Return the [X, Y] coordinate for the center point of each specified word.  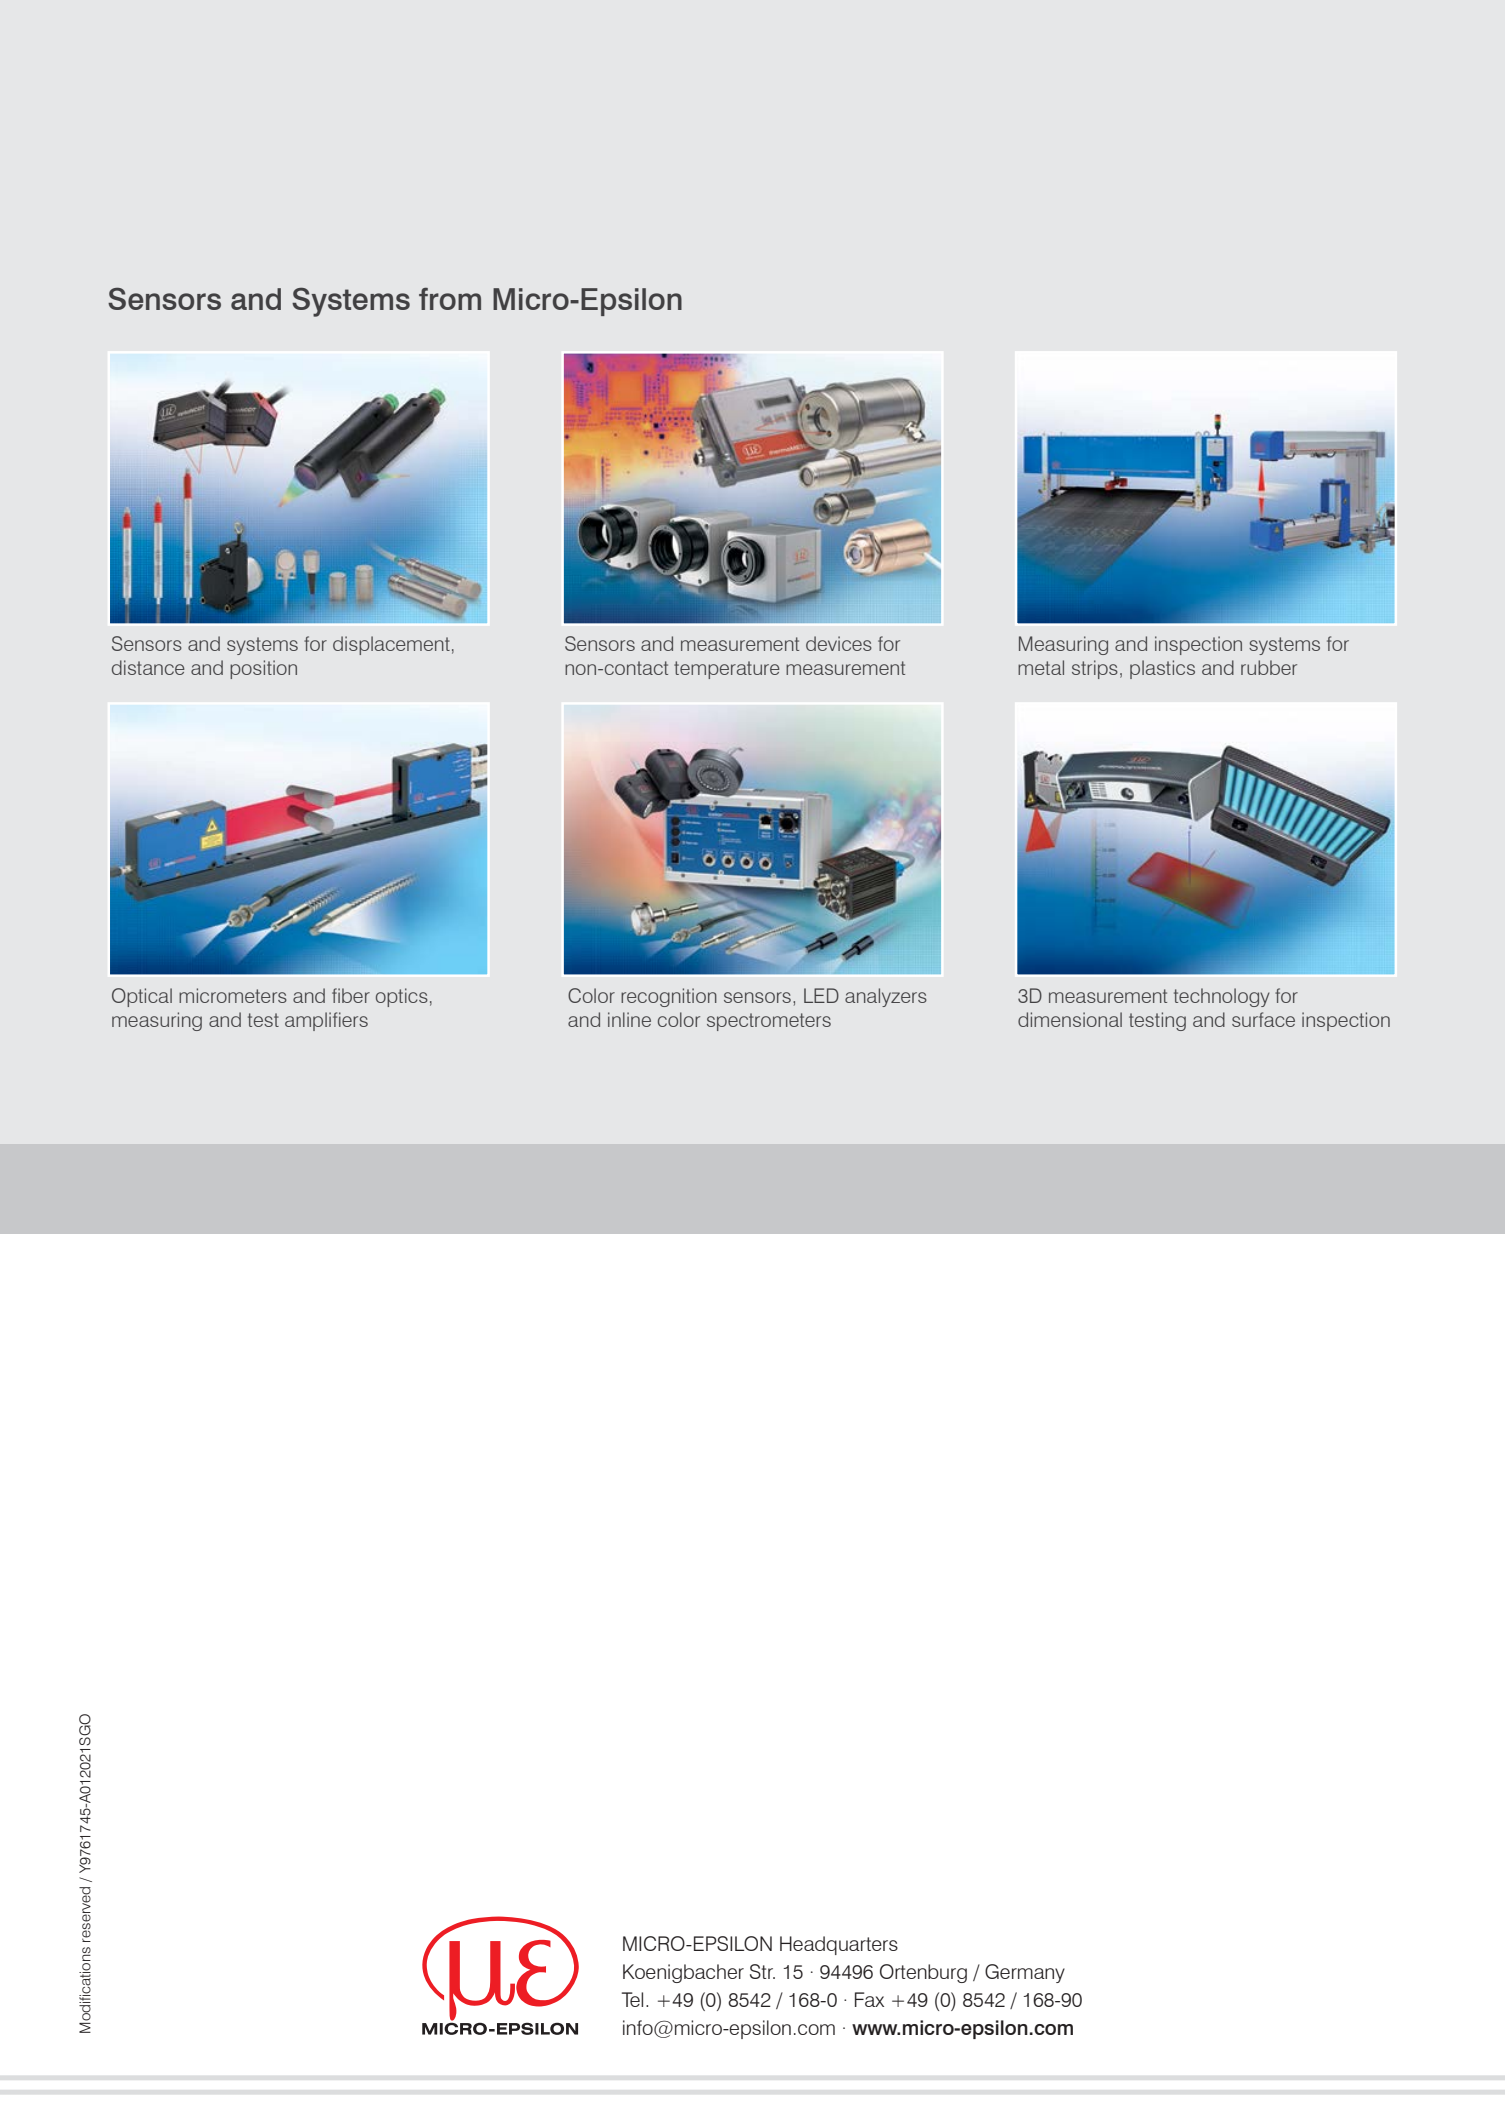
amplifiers [326, 1021]
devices [839, 643]
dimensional [1070, 1019]
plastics [1162, 669]
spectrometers [769, 1022]
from [450, 299]
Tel [632, 1999]
